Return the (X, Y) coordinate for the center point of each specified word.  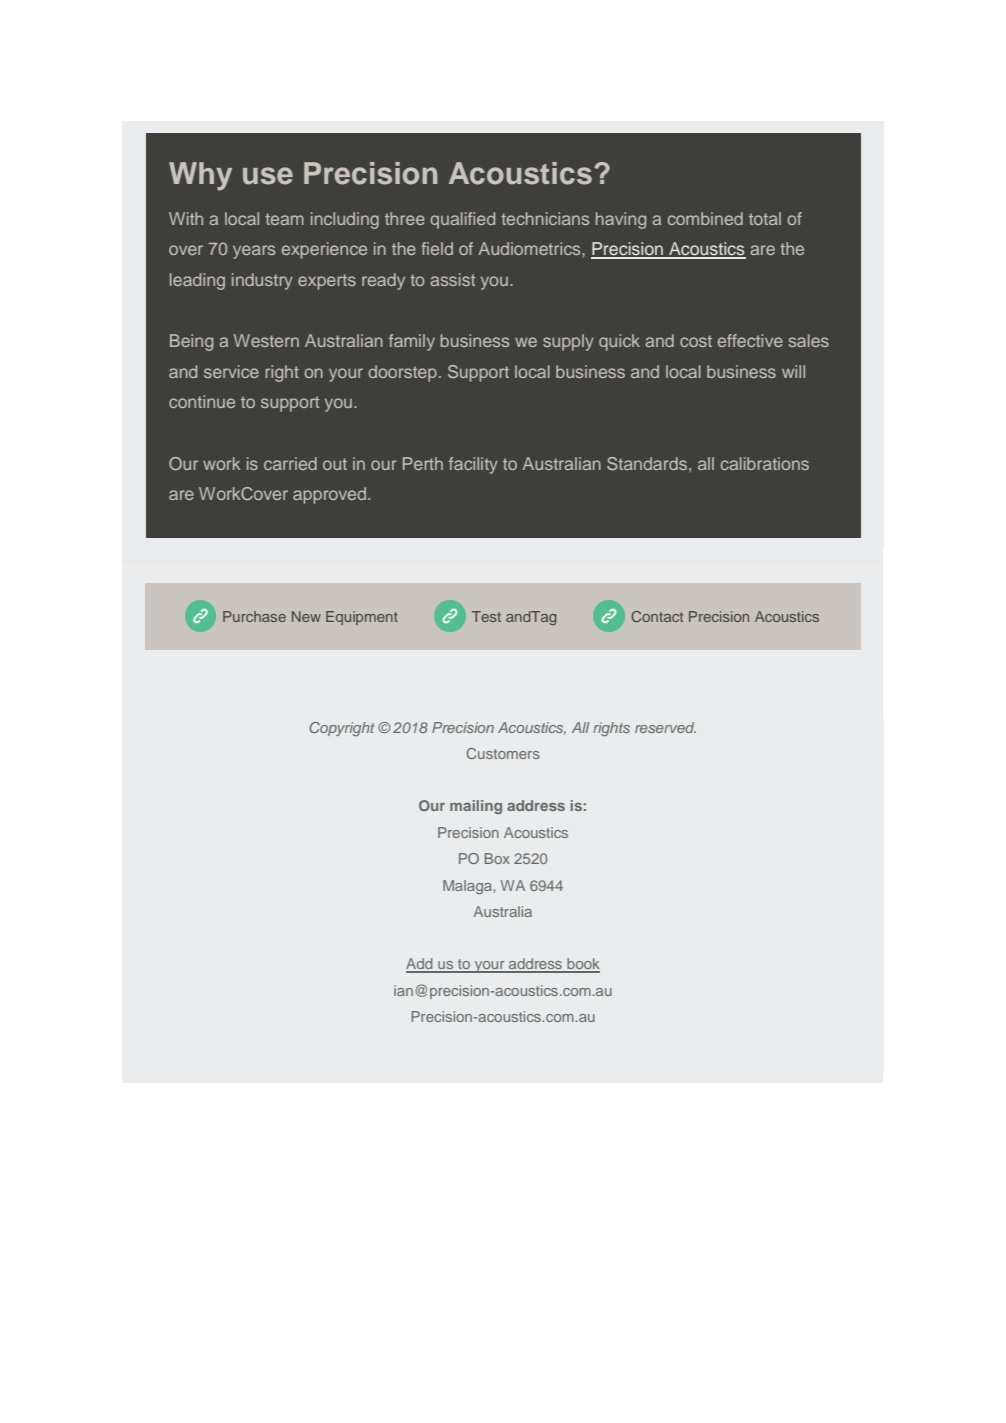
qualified (462, 220)
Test (486, 616)
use (268, 176)
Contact (657, 616)
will (793, 371)
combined (705, 218)
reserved (665, 727)
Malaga (468, 887)
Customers (503, 753)
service (231, 371)
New (306, 616)
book (582, 965)
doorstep (402, 373)
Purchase (254, 616)
